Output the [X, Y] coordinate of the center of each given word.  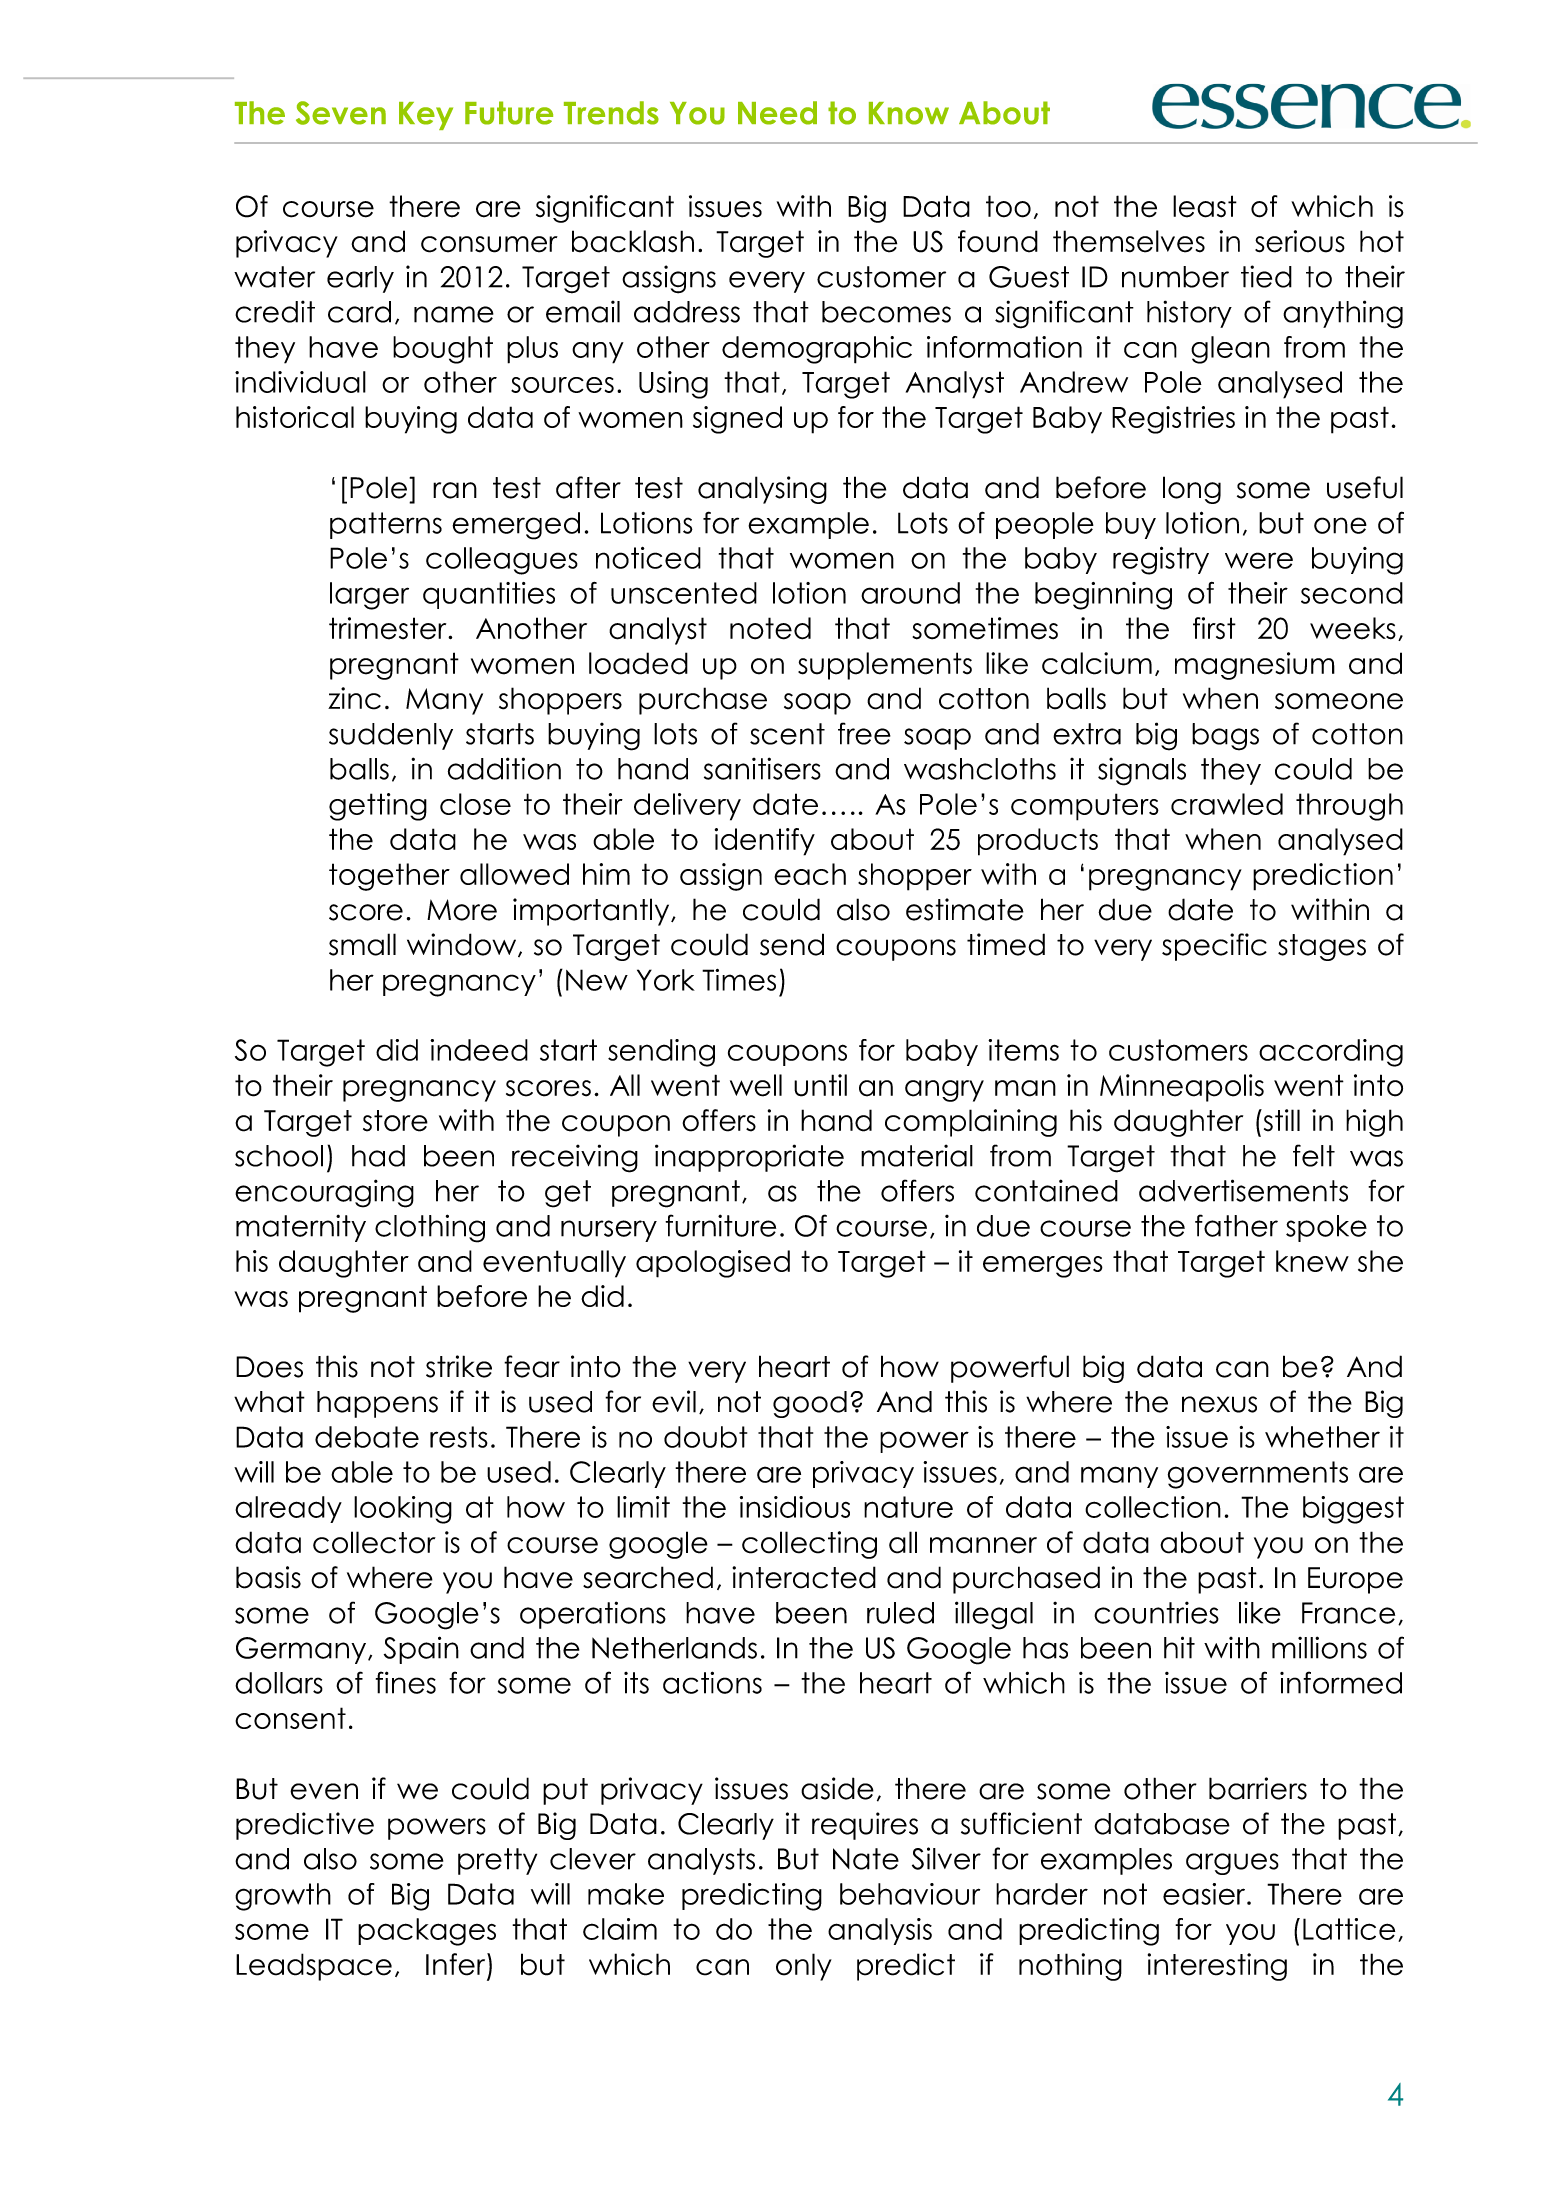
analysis [880, 1931]
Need [777, 113]
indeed [479, 1050]
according [1331, 1053]
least [1205, 206]
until [820, 1085]
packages [427, 1932]
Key [426, 116]
